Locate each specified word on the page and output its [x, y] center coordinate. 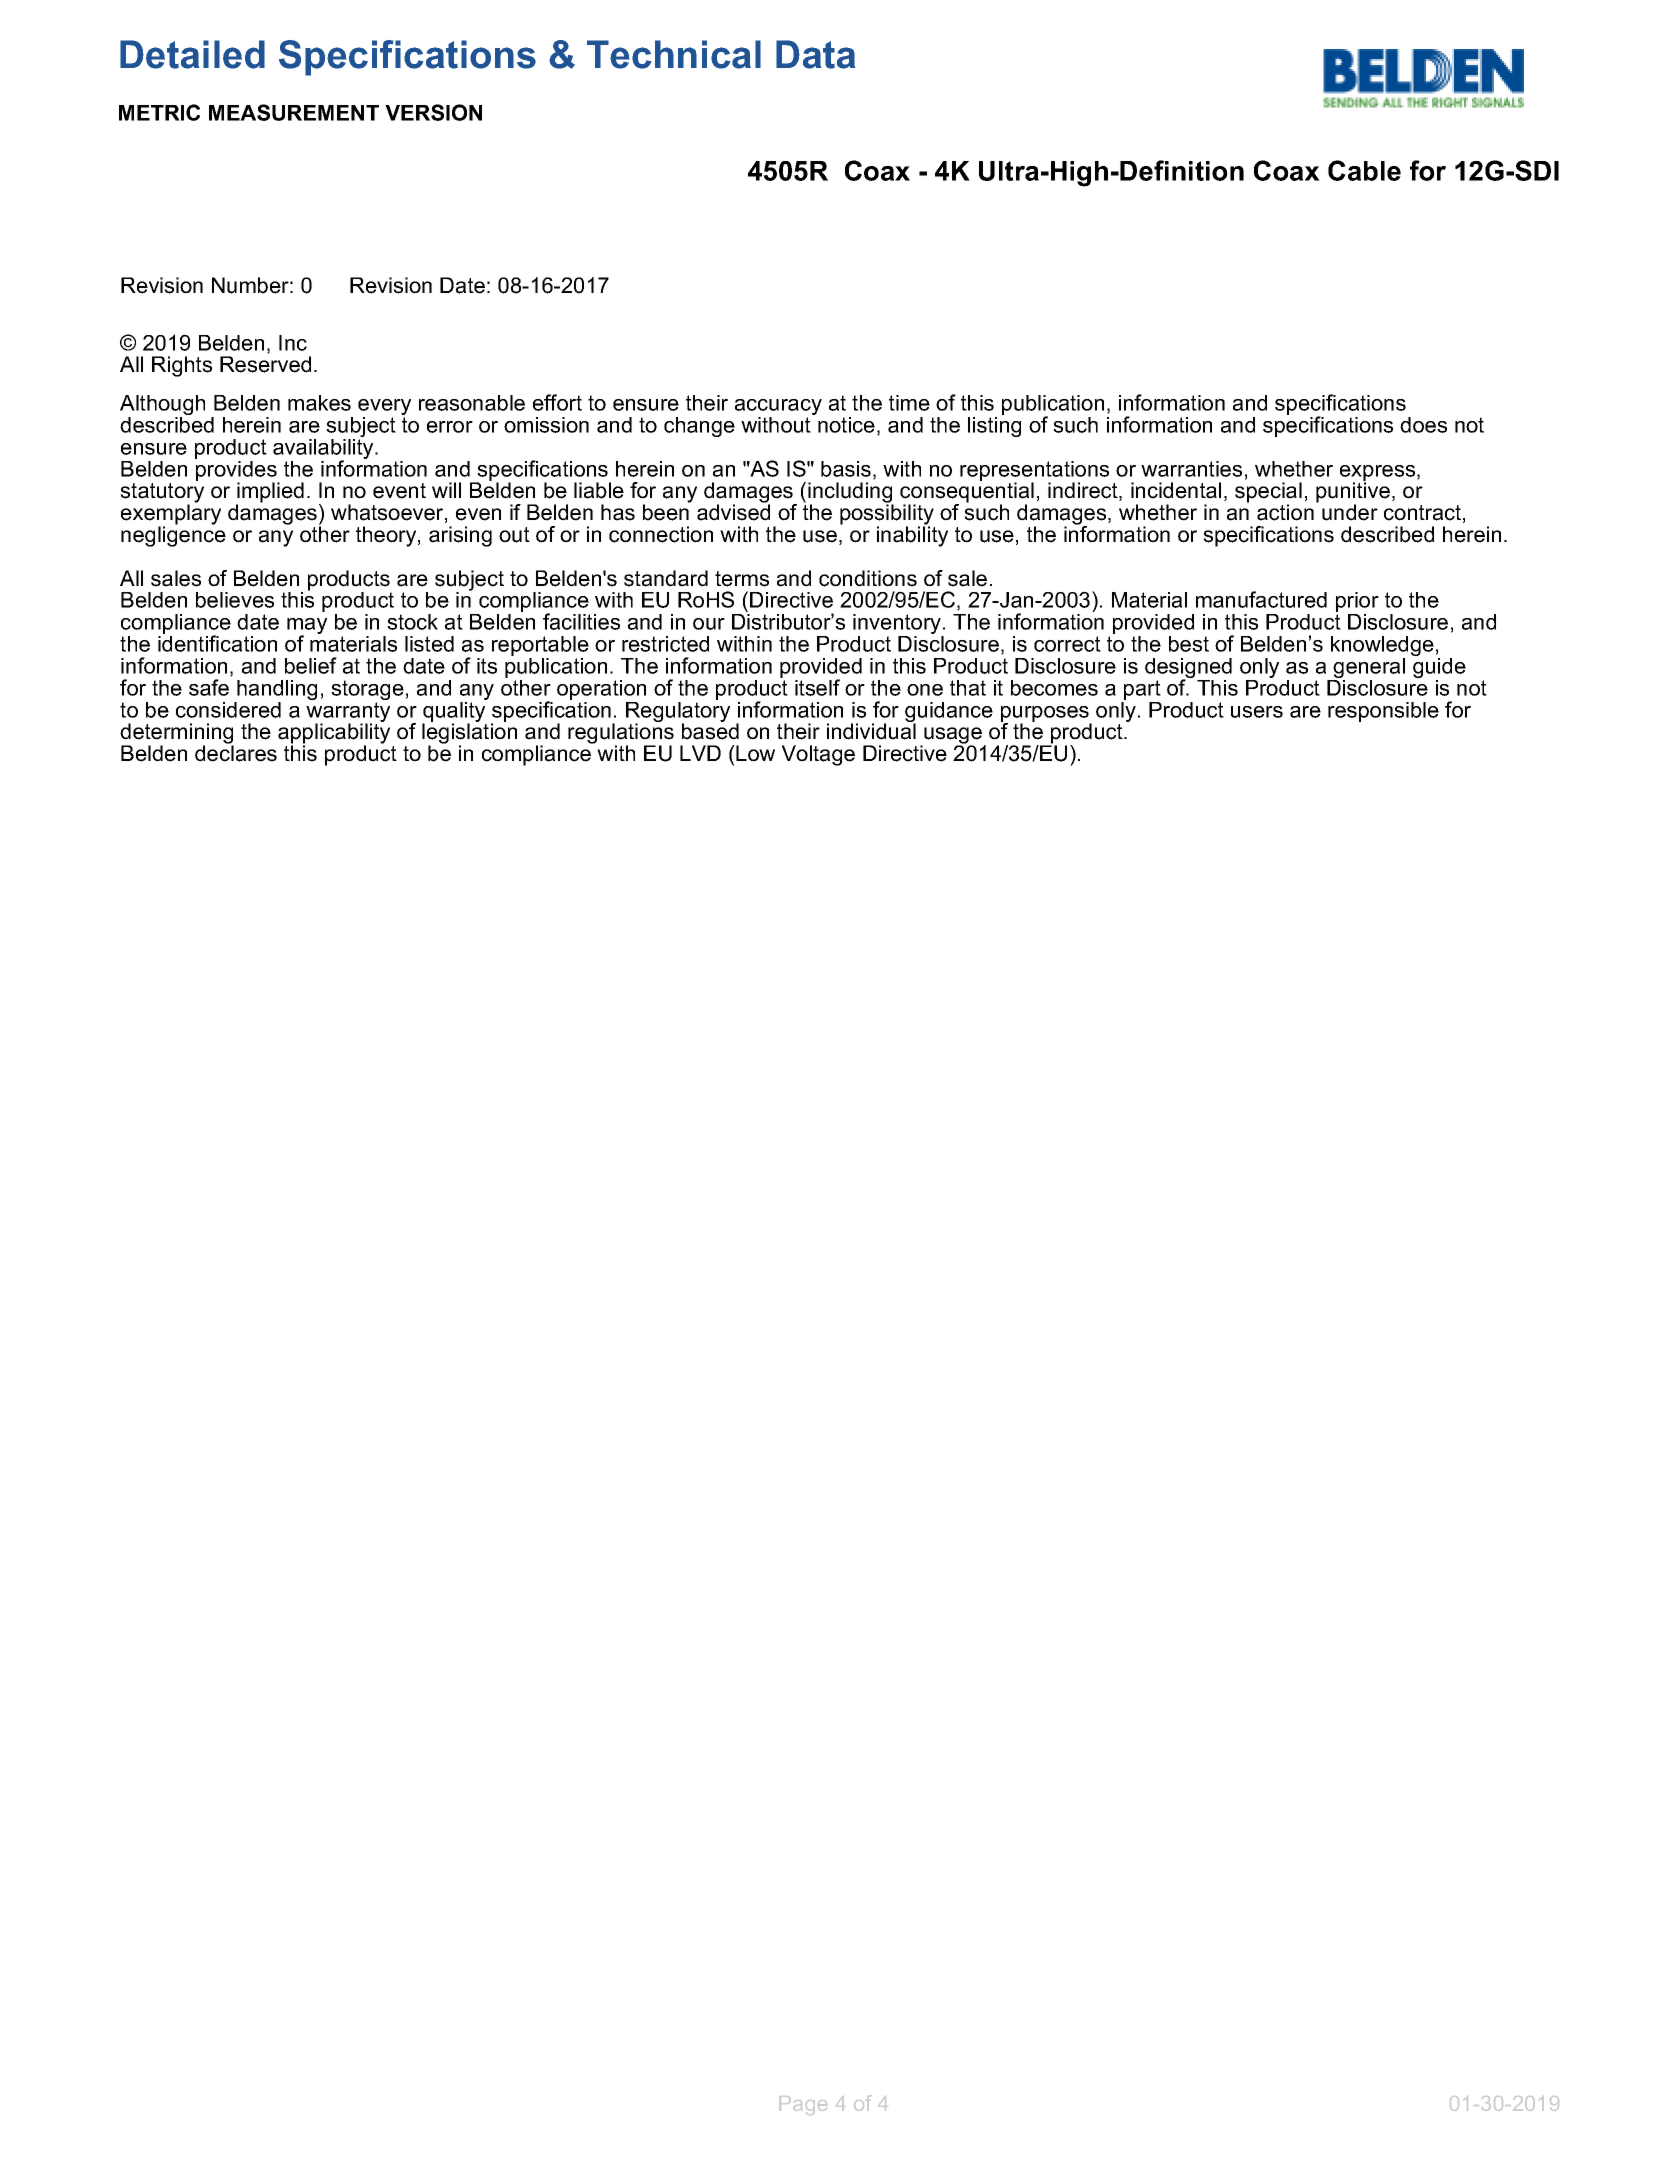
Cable [1364, 170]
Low [755, 753]
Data [815, 54]
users [1257, 712]
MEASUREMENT [294, 112]
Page [803, 2105]
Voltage [818, 755]
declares [236, 752]
